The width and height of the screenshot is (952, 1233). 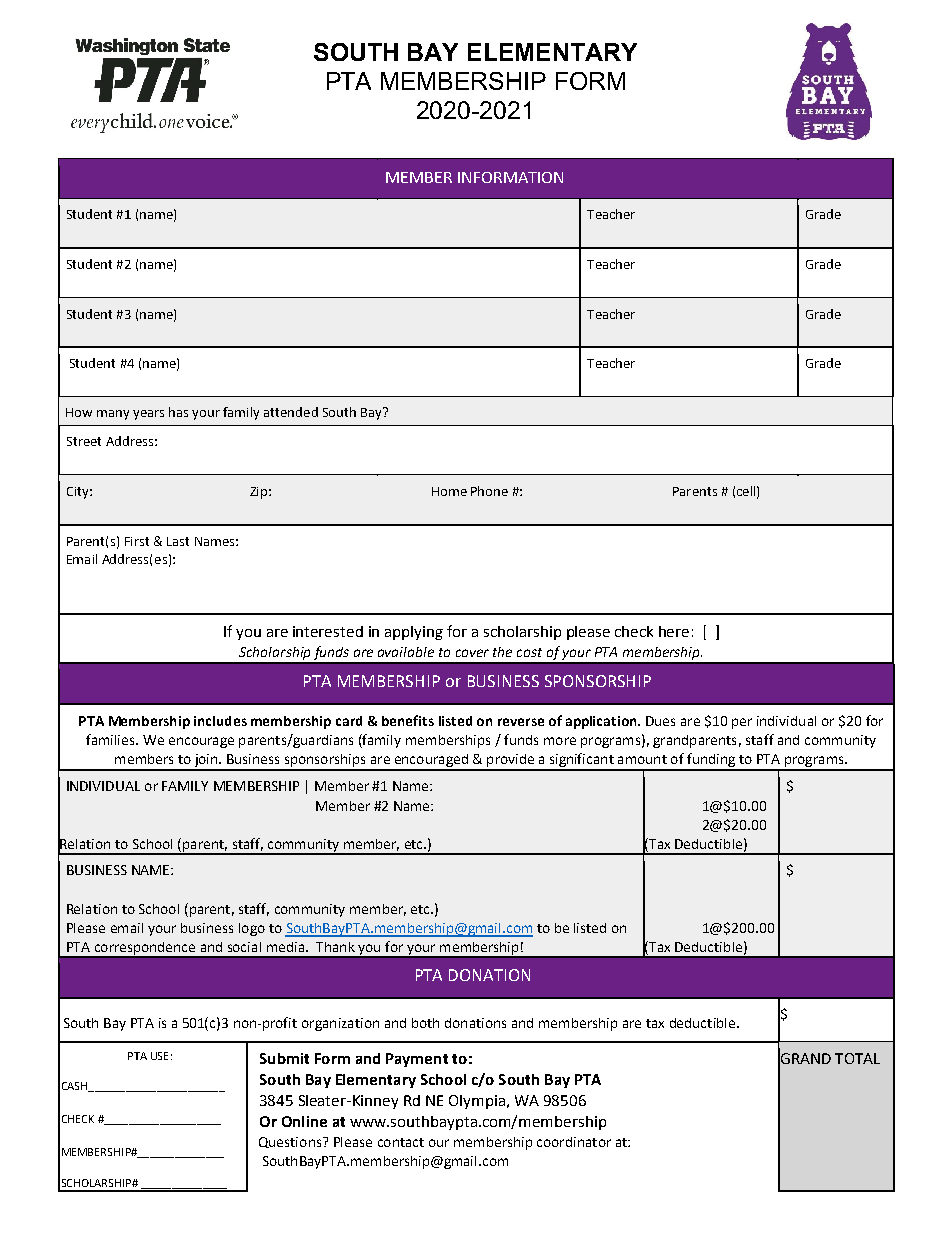 What do you see at coordinates (477, 1102) in the screenshot?
I see `Olympia` at bounding box center [477, 1102].
